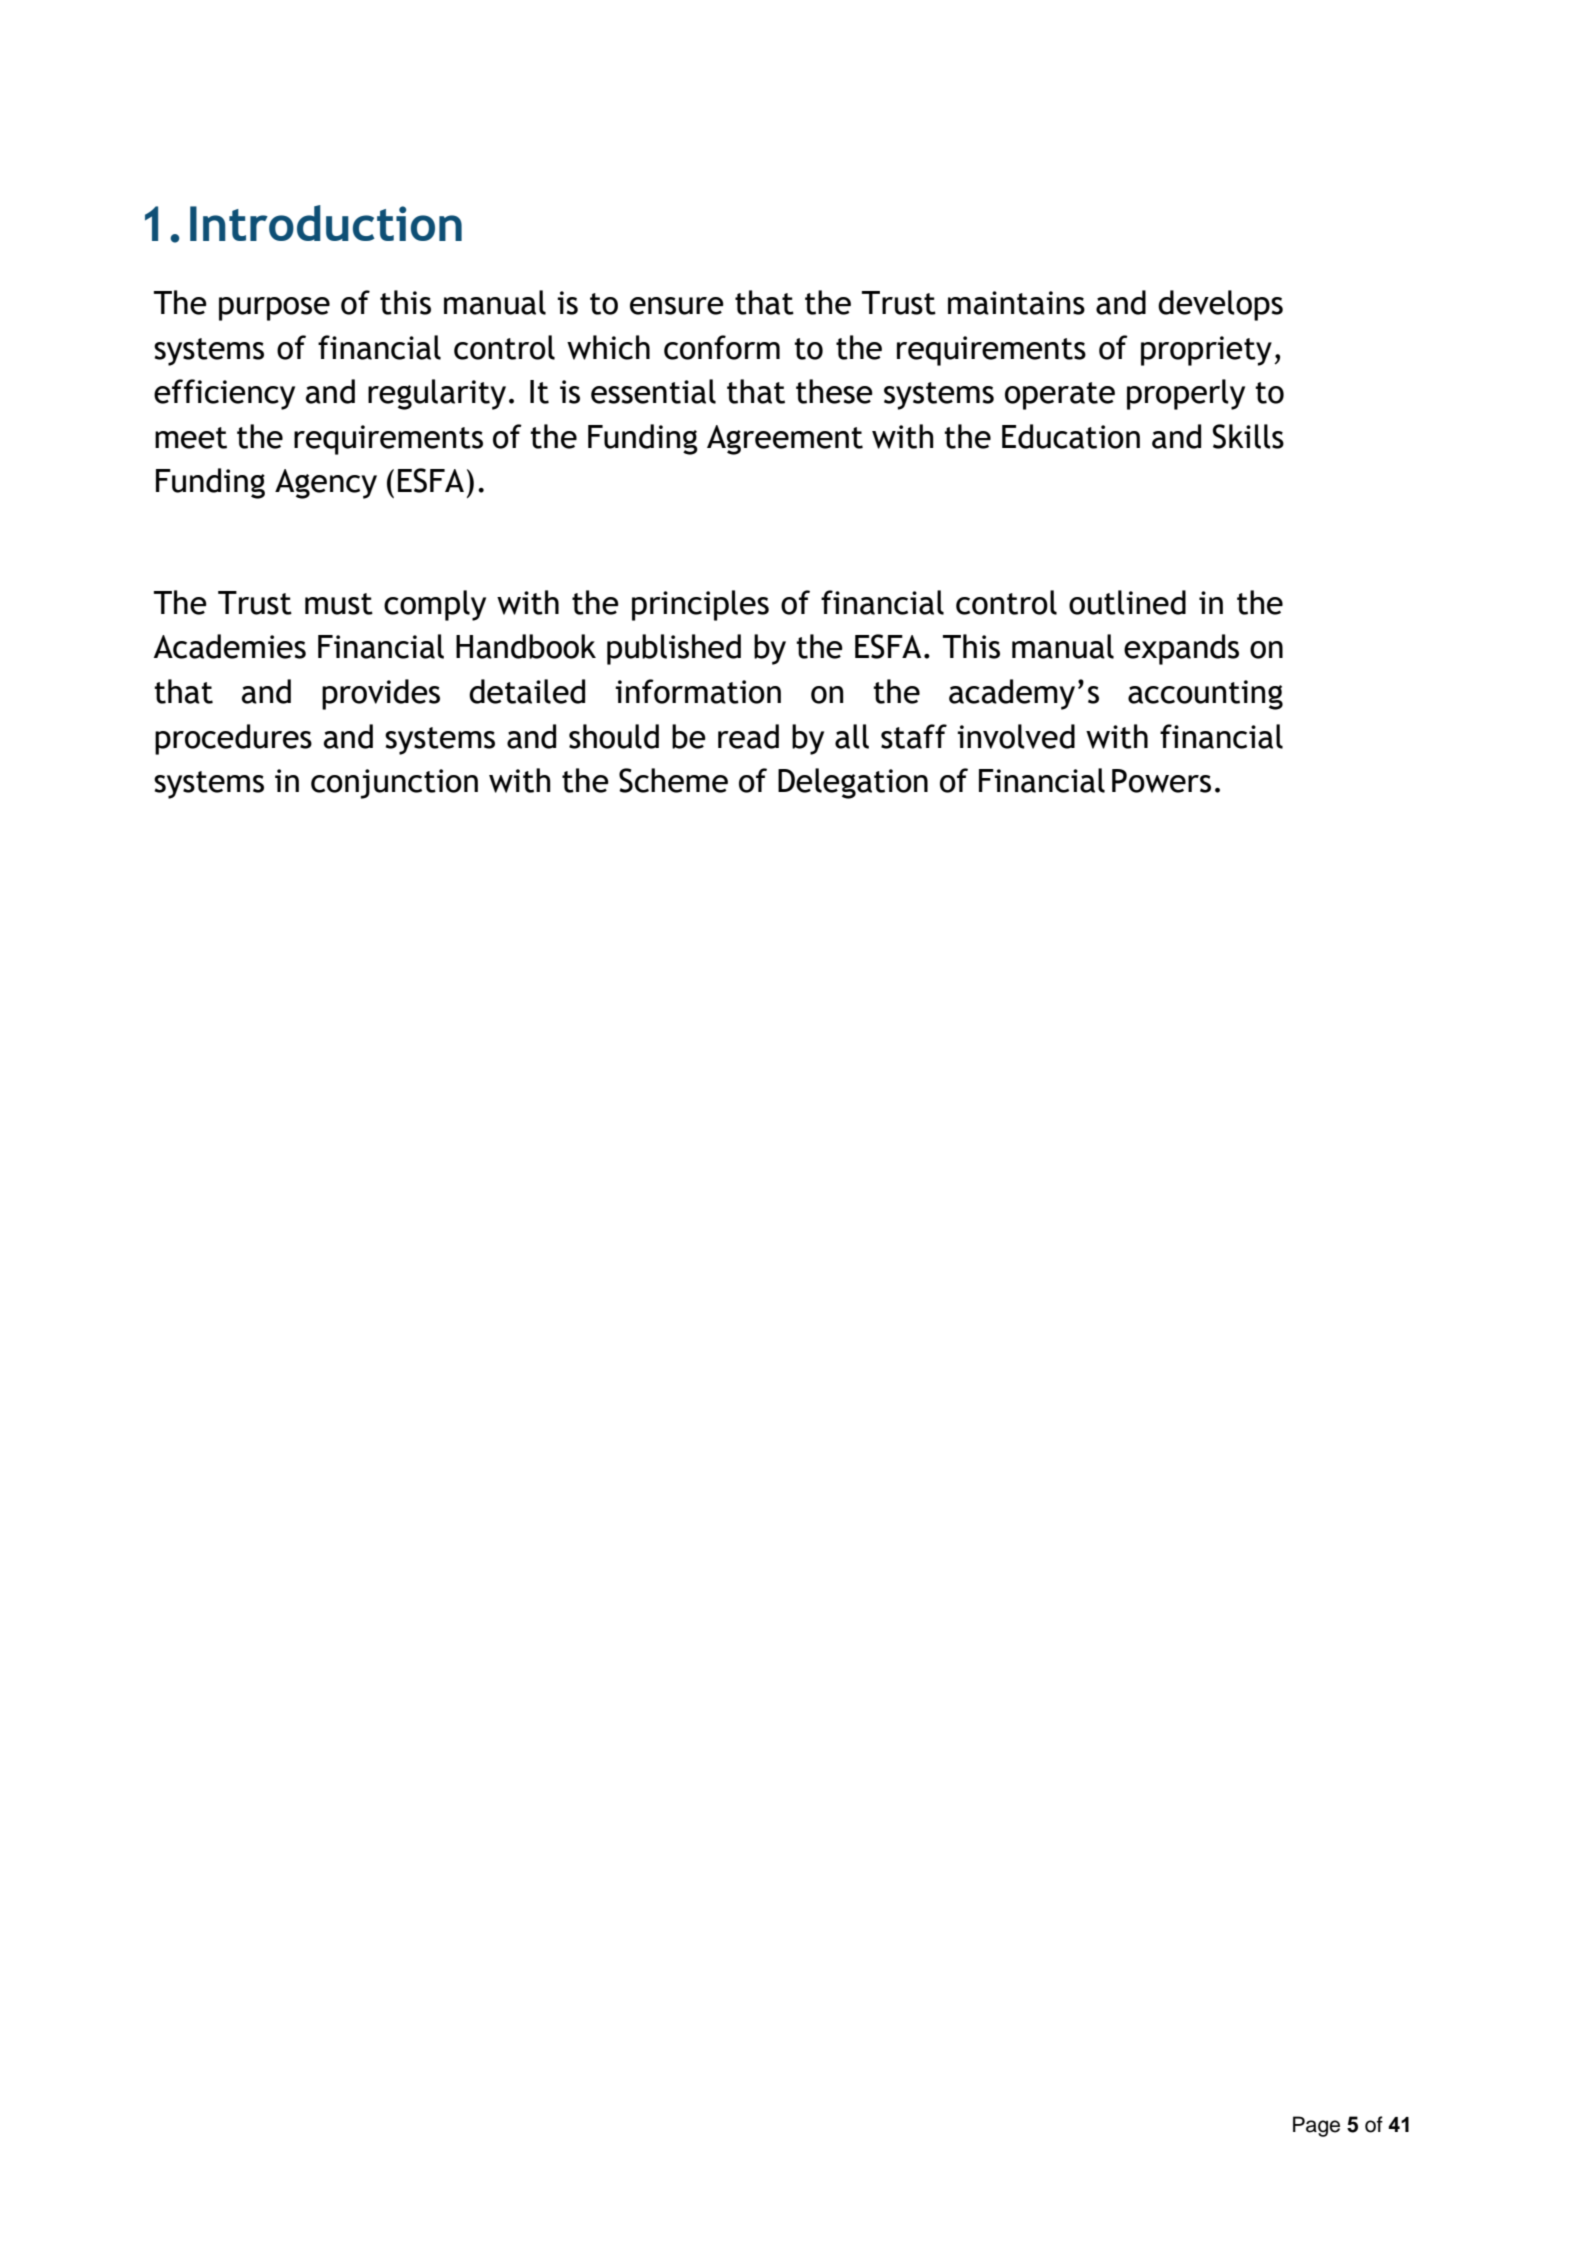  What do you see at coordinates (1206, 351) in the screenshot?
I see `propriety` at bounding box center [1206, 351].
